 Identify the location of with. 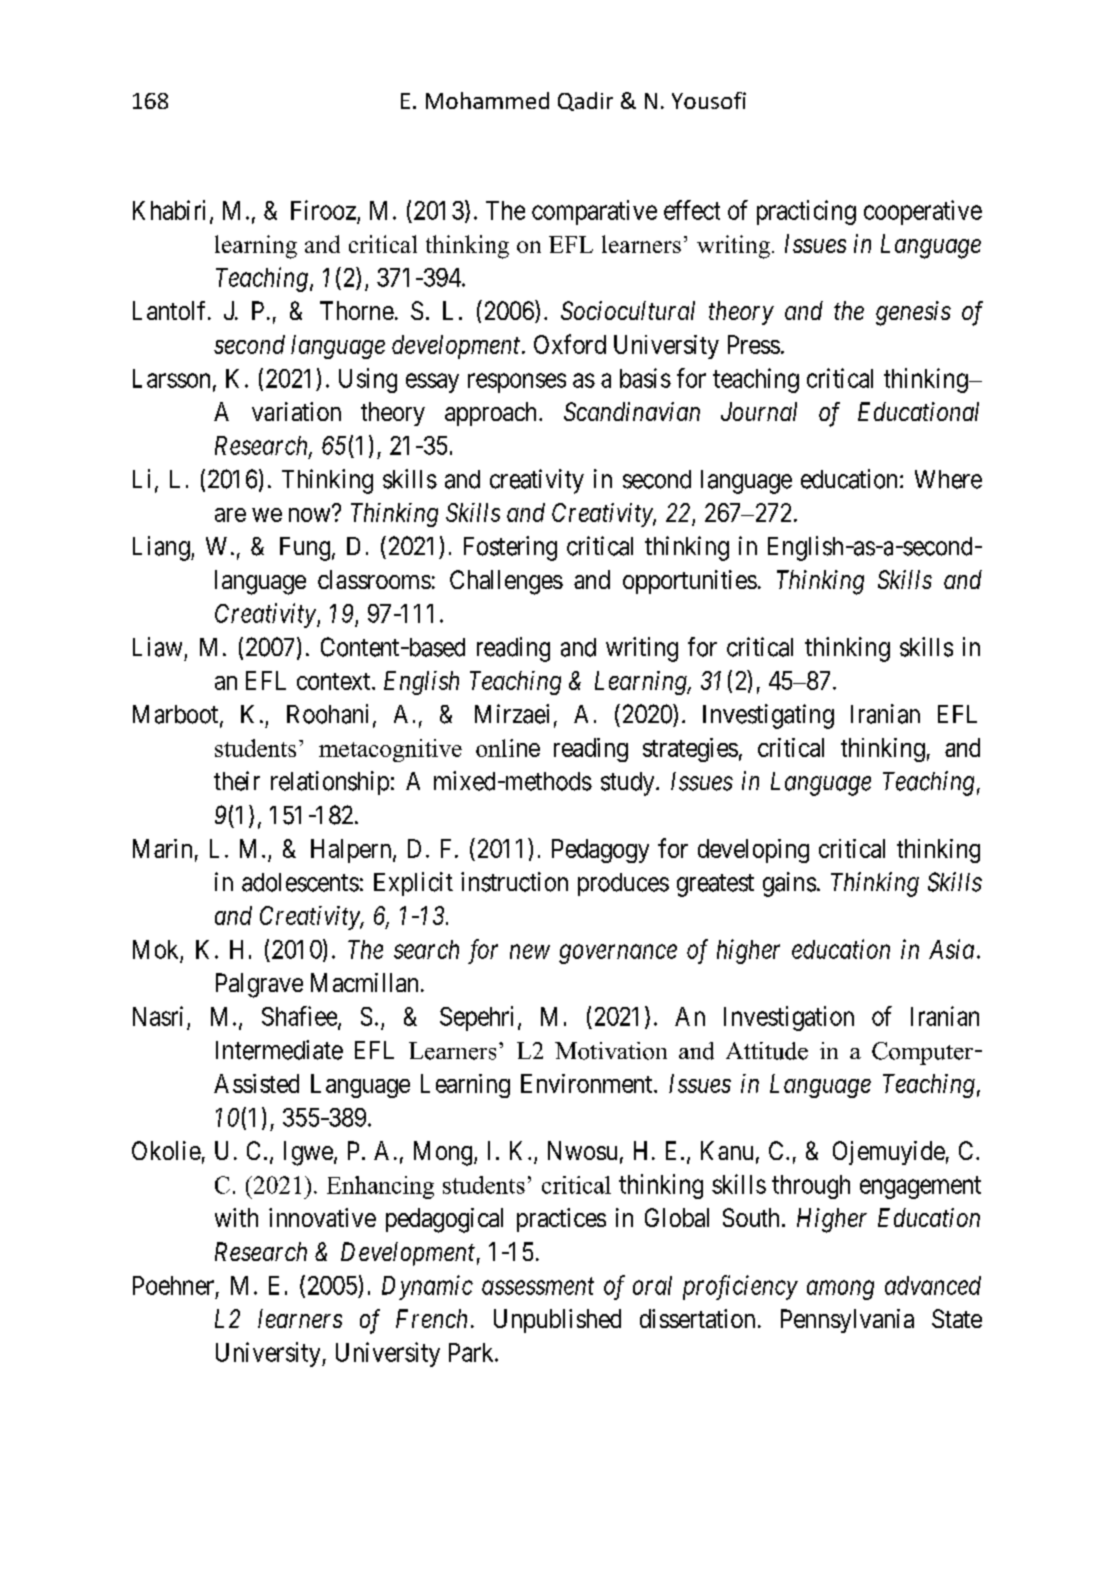
(236, 1217).
